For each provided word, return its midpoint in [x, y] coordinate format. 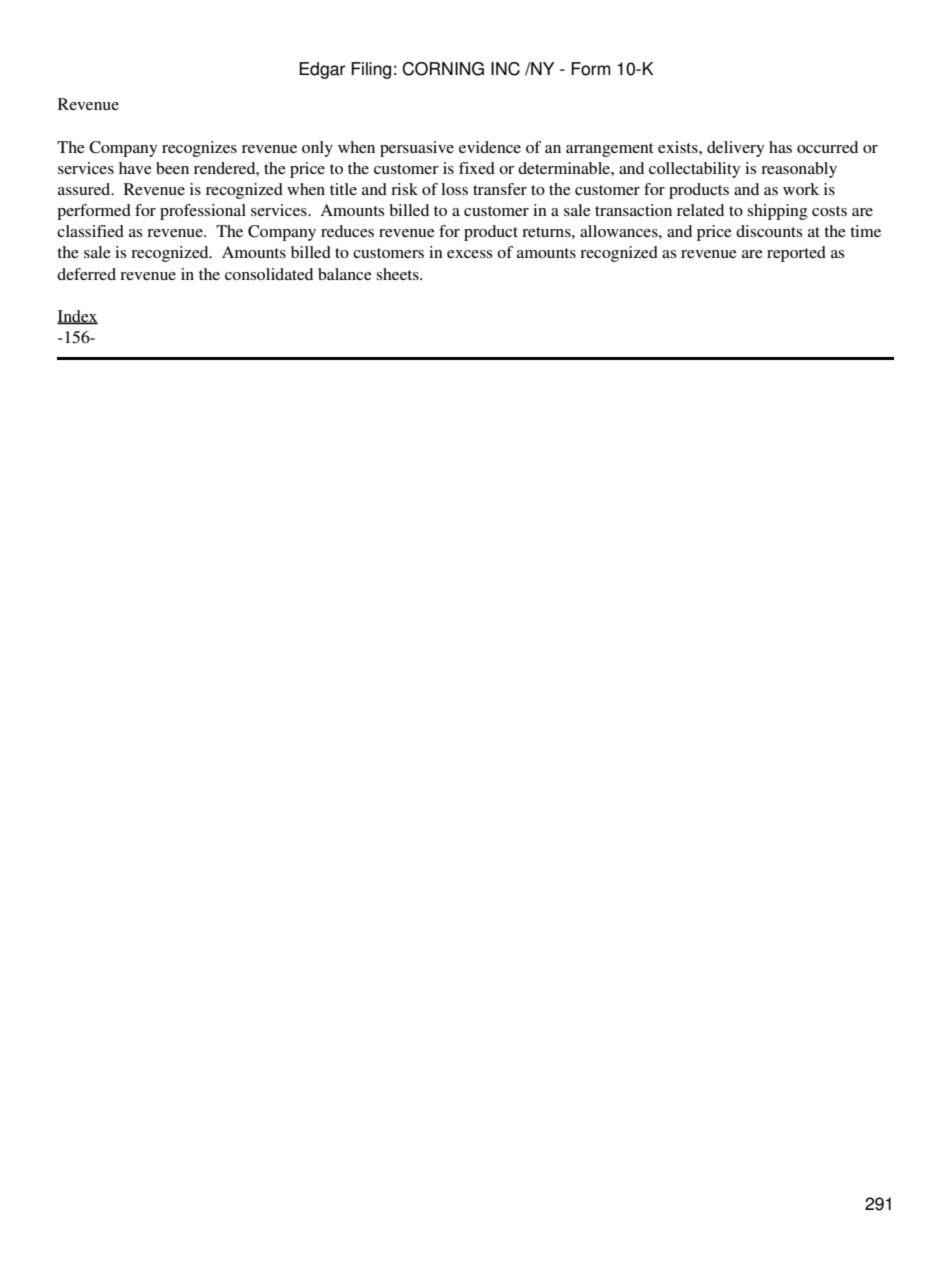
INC [505, 69]
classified [90, 231]
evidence [490, 147]
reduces [347, 231]
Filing [371, 70]
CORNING [443, 69]
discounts [769, 231]
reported [796, 254]
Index [77, 317]
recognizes [199, 149]
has [780, 147]
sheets [398, 274]
